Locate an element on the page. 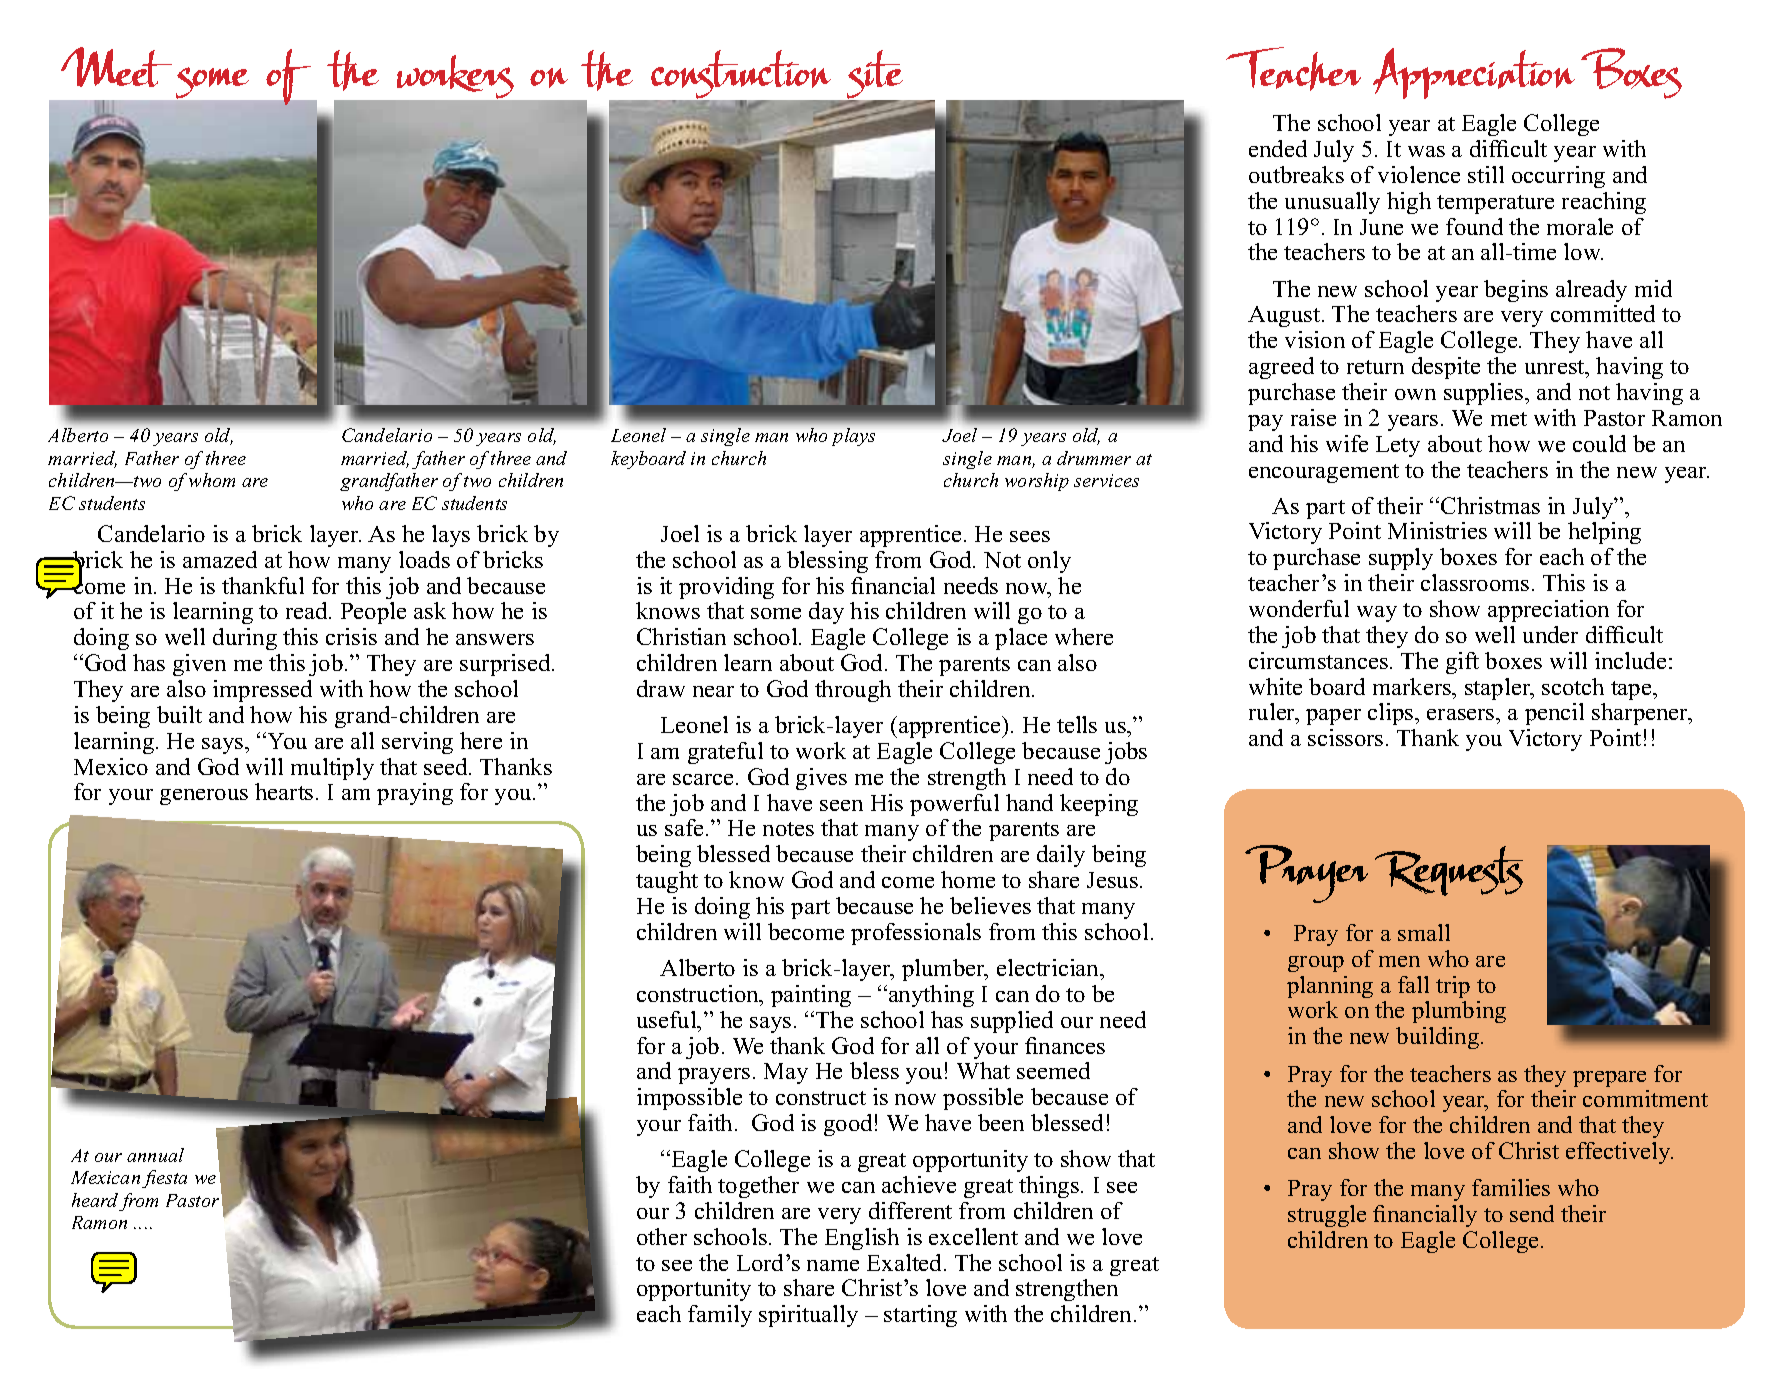  was is located at coordinates (1426, 151).
